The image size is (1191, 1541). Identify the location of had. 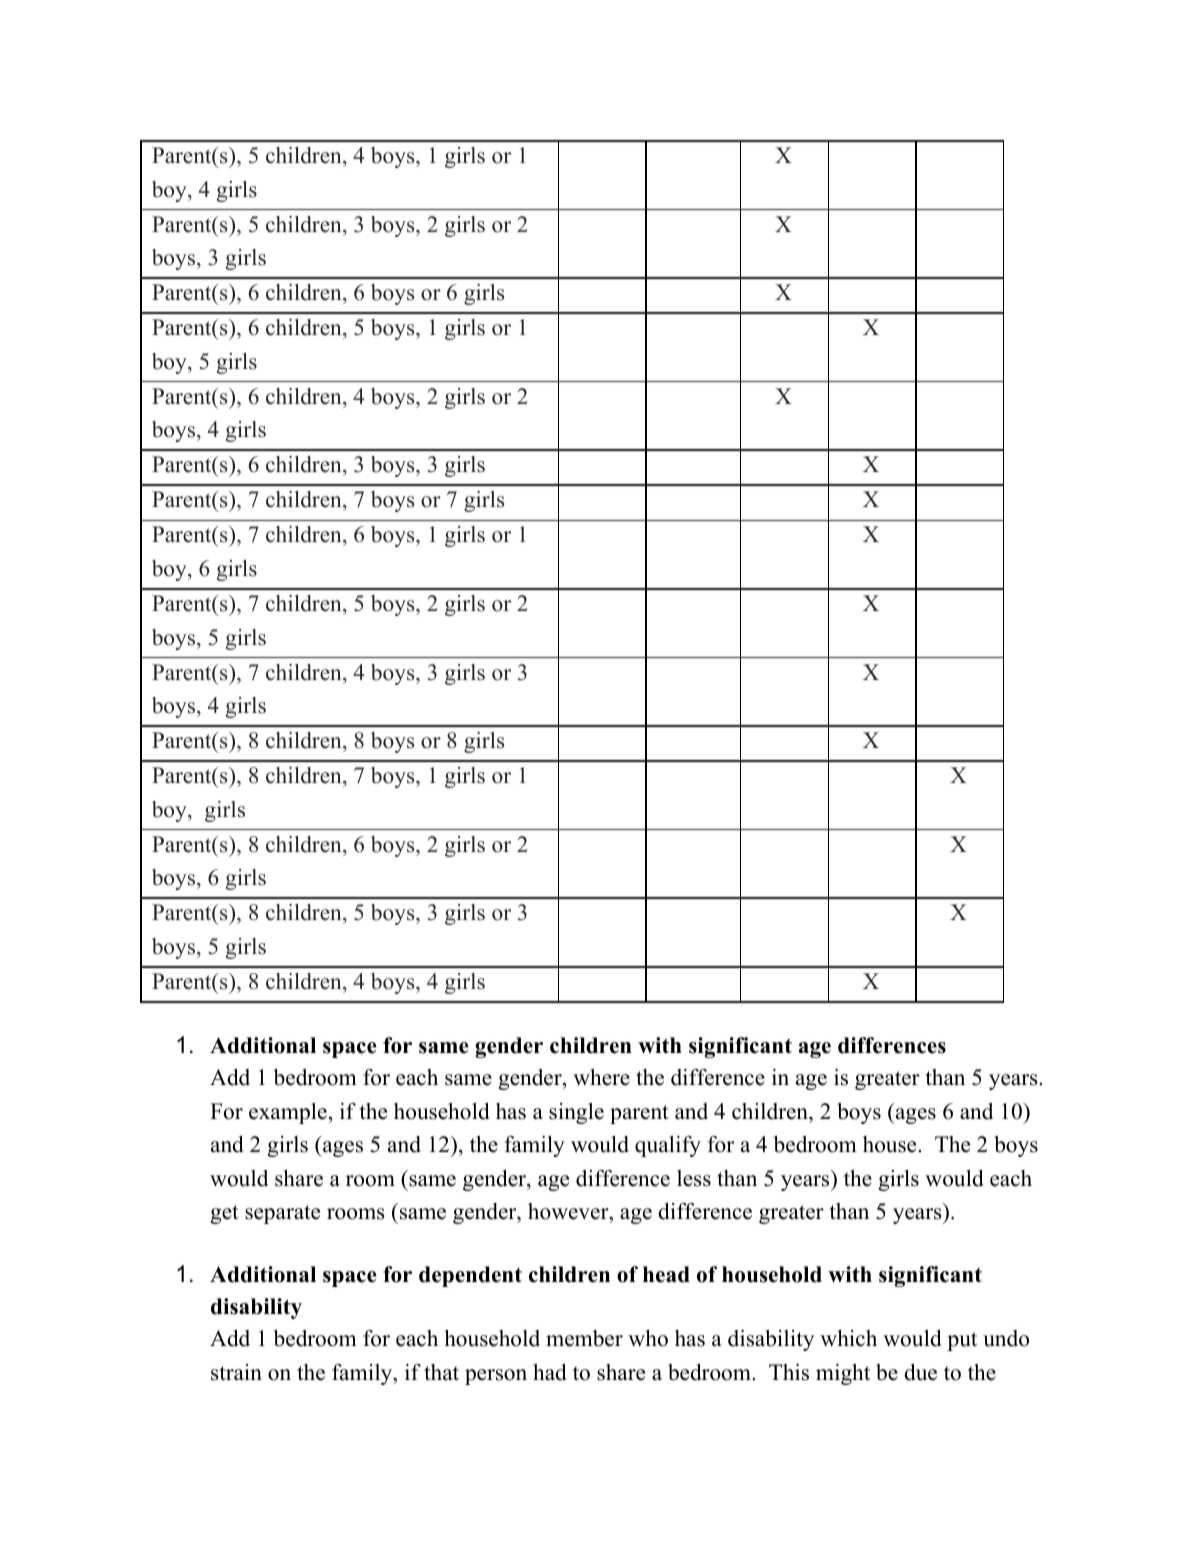
(550, 1372).
